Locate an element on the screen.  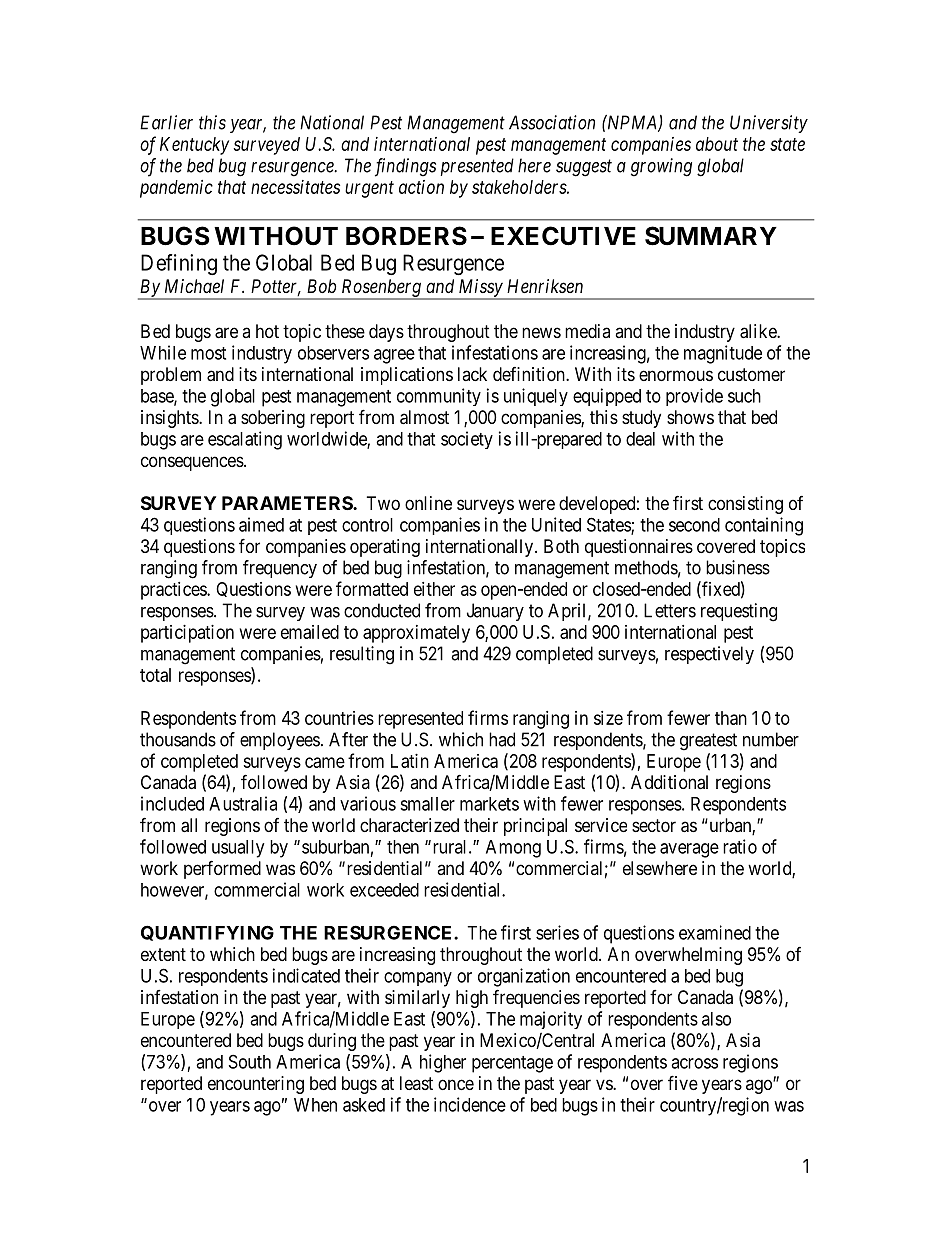
South is located at coordinates (250, 1061).
